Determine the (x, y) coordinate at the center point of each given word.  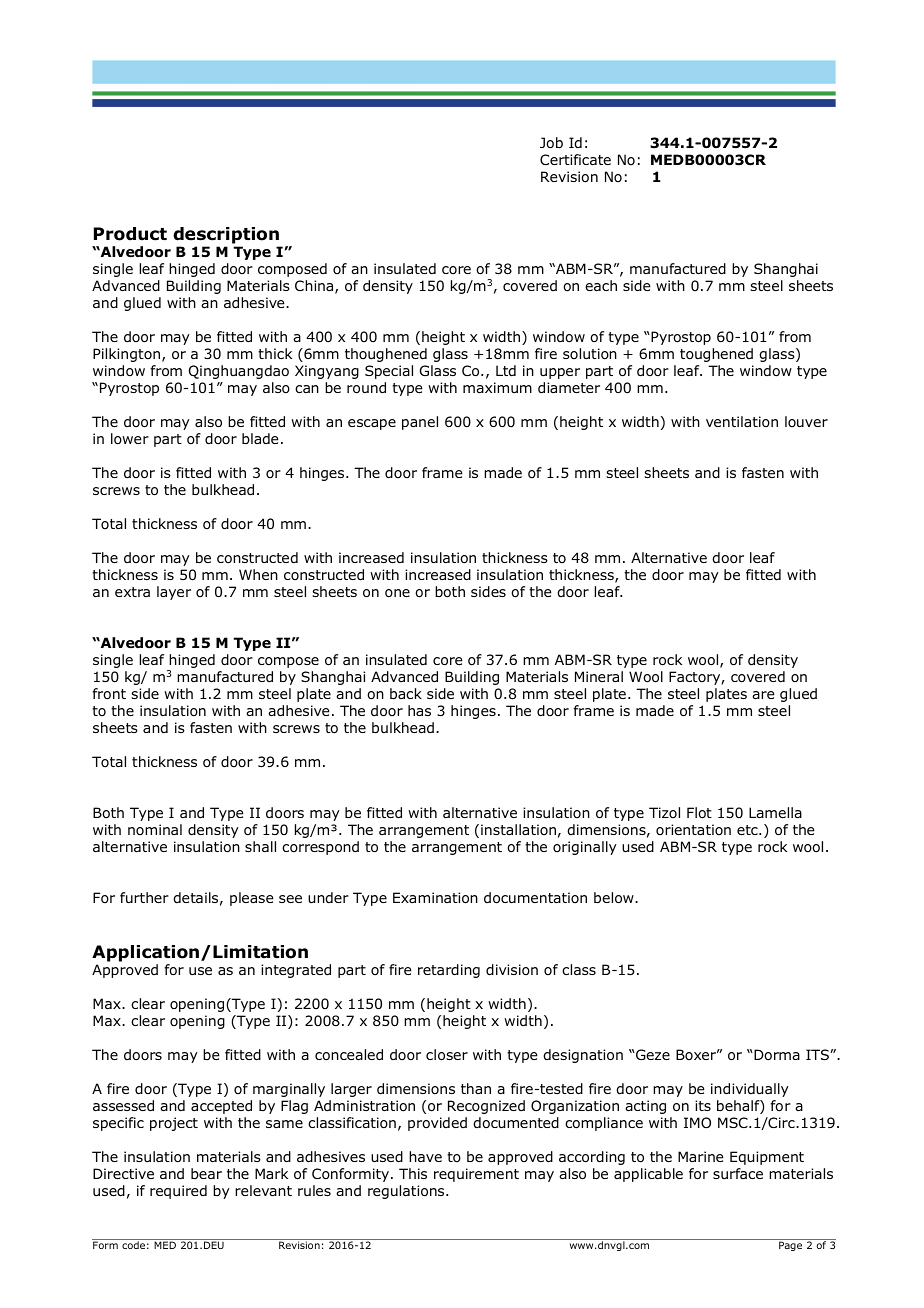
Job (551, 143)
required (178, 1192)
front (109, 694)
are (763, 695)
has (419, 710)
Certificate (575, 159)
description (226, 235)
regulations (407, 1192)
